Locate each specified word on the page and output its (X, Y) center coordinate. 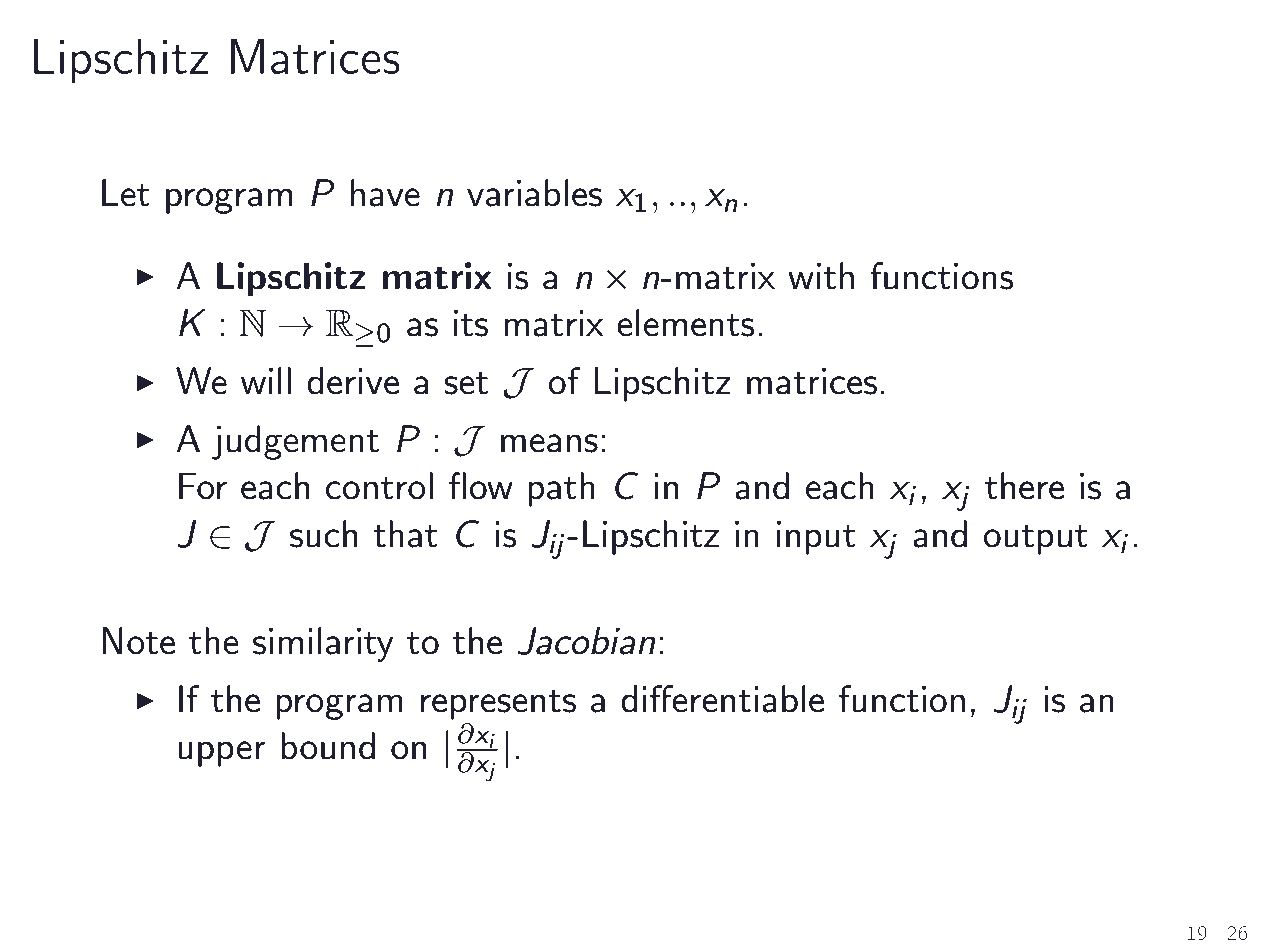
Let (126, 193)
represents (498, 705)
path (561, 489)
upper (222, 754)
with (821, 276)
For (203, 486)
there (1024, 486)
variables (534, 193)
